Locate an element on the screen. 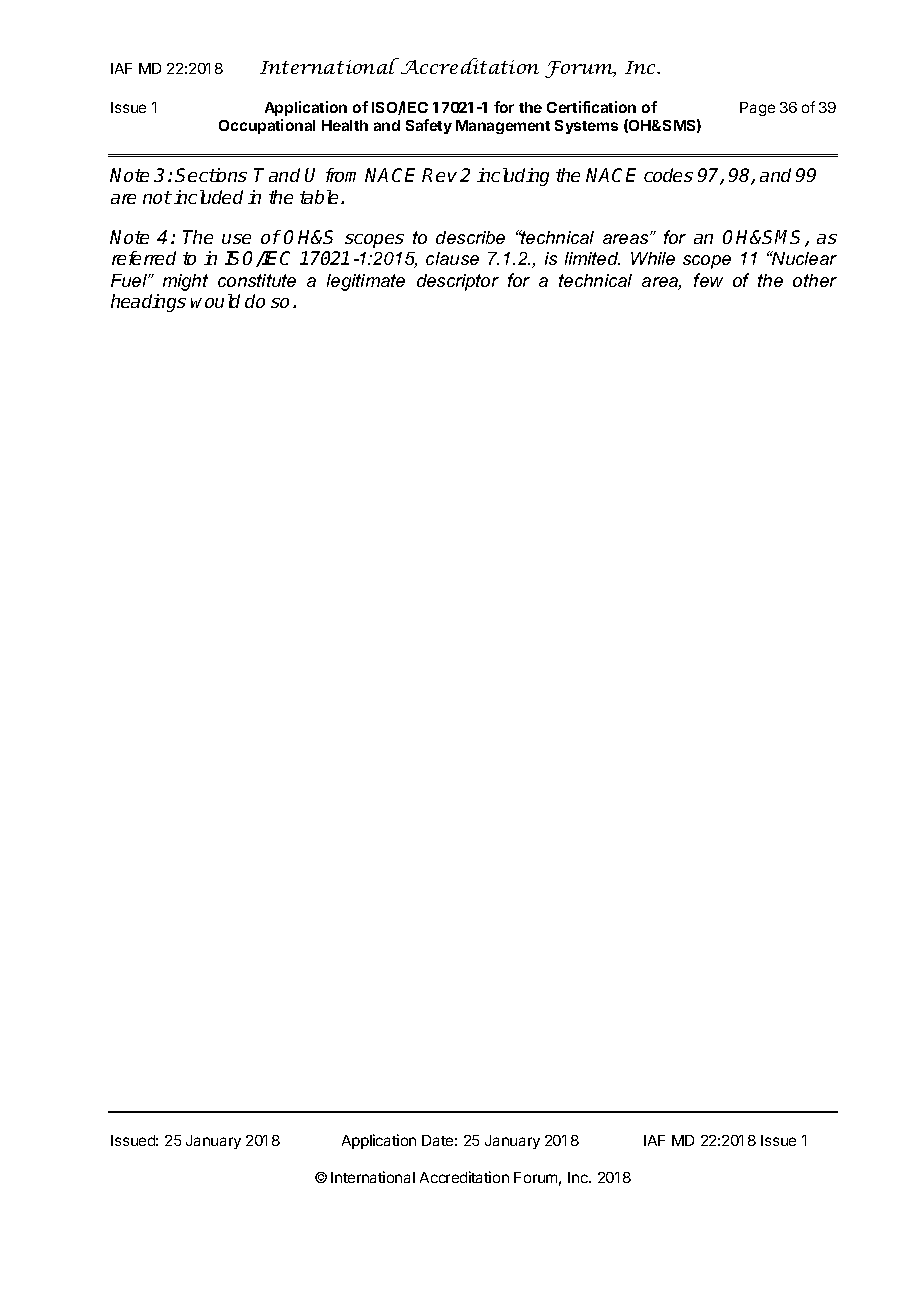  headings is located at coordinates (148, 303).
